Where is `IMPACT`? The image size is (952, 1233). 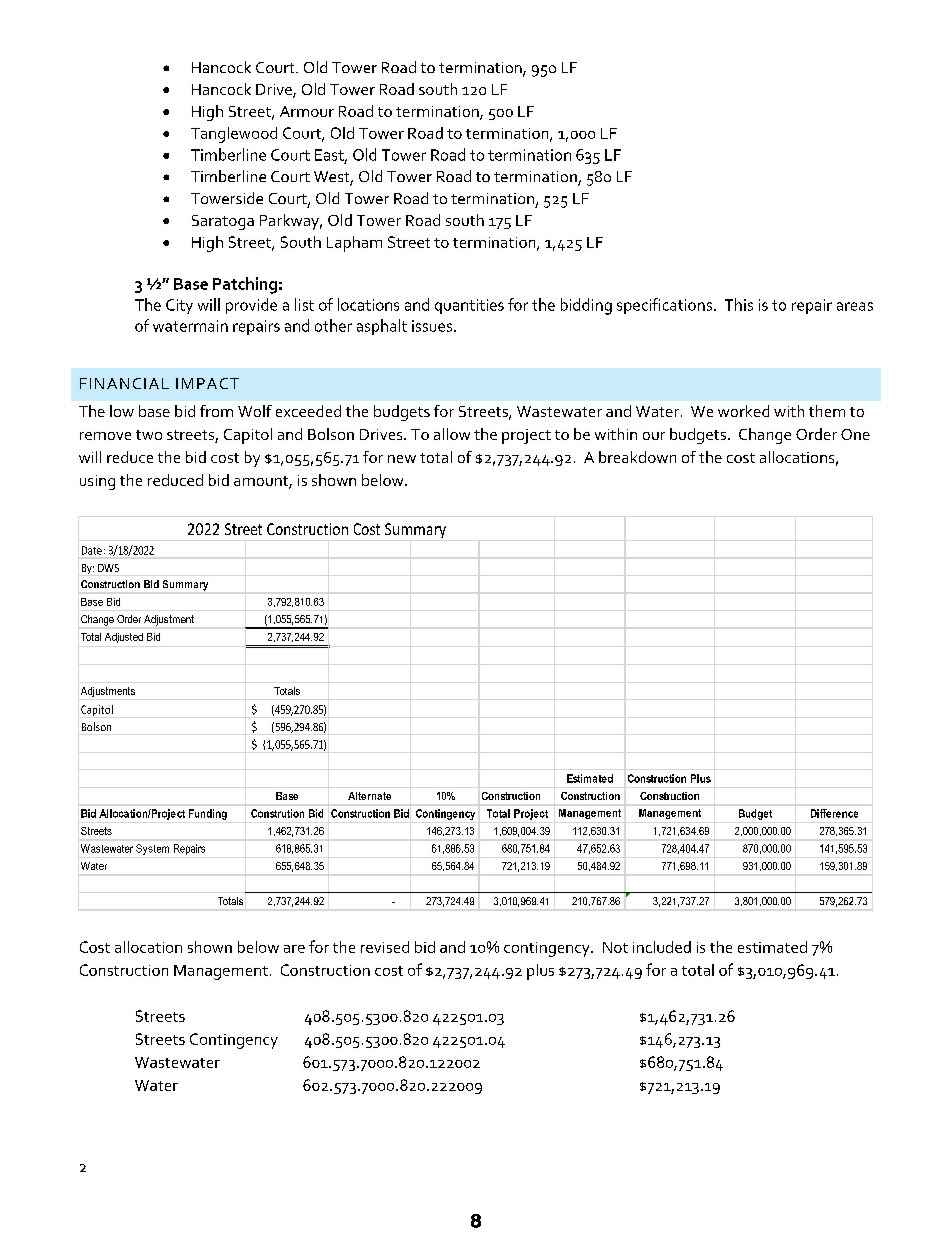 IMPACT is located at coordinates (207, 383).
